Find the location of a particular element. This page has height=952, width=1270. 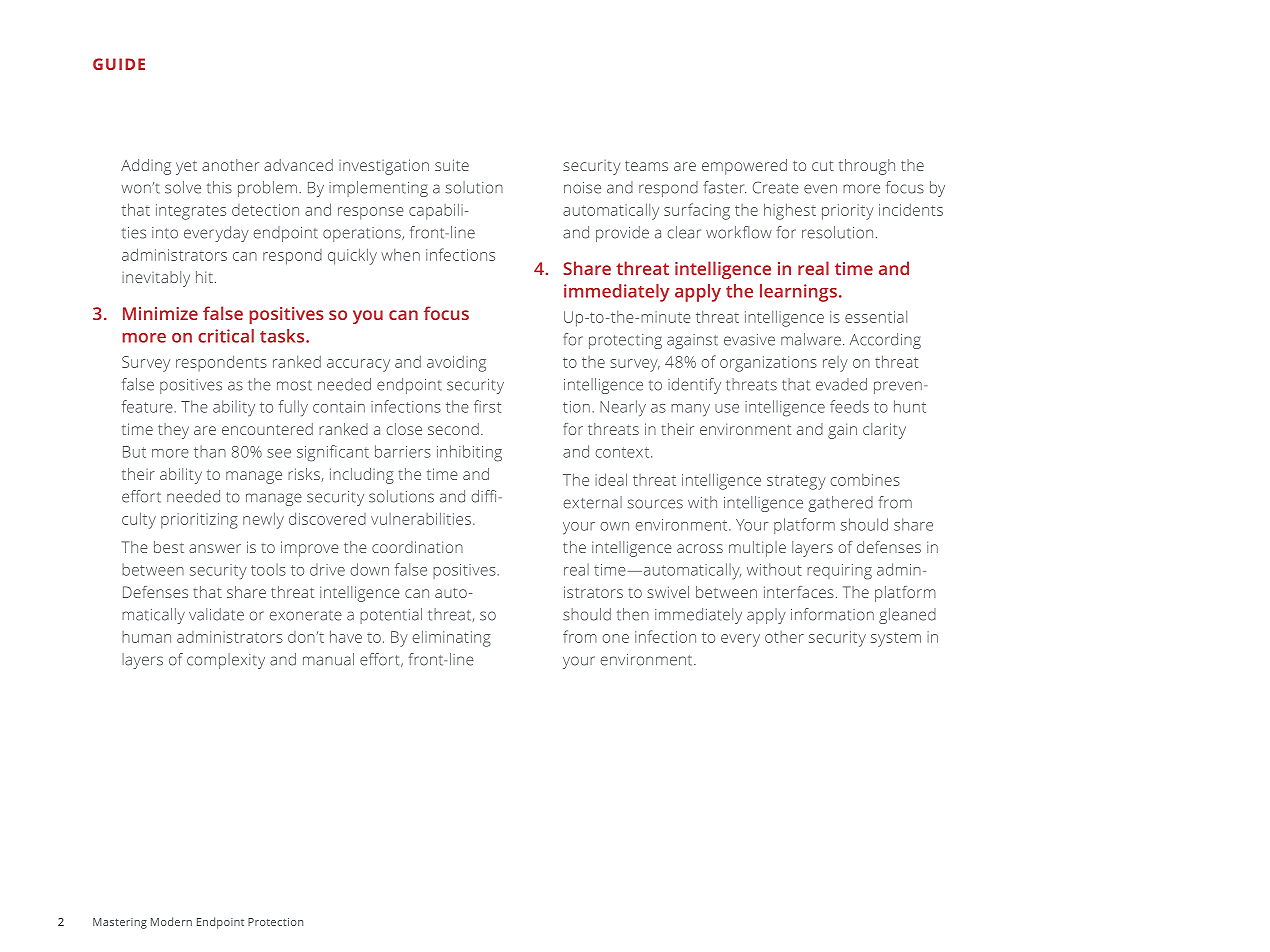

GUIDE is located at coordinates (119, 64).
